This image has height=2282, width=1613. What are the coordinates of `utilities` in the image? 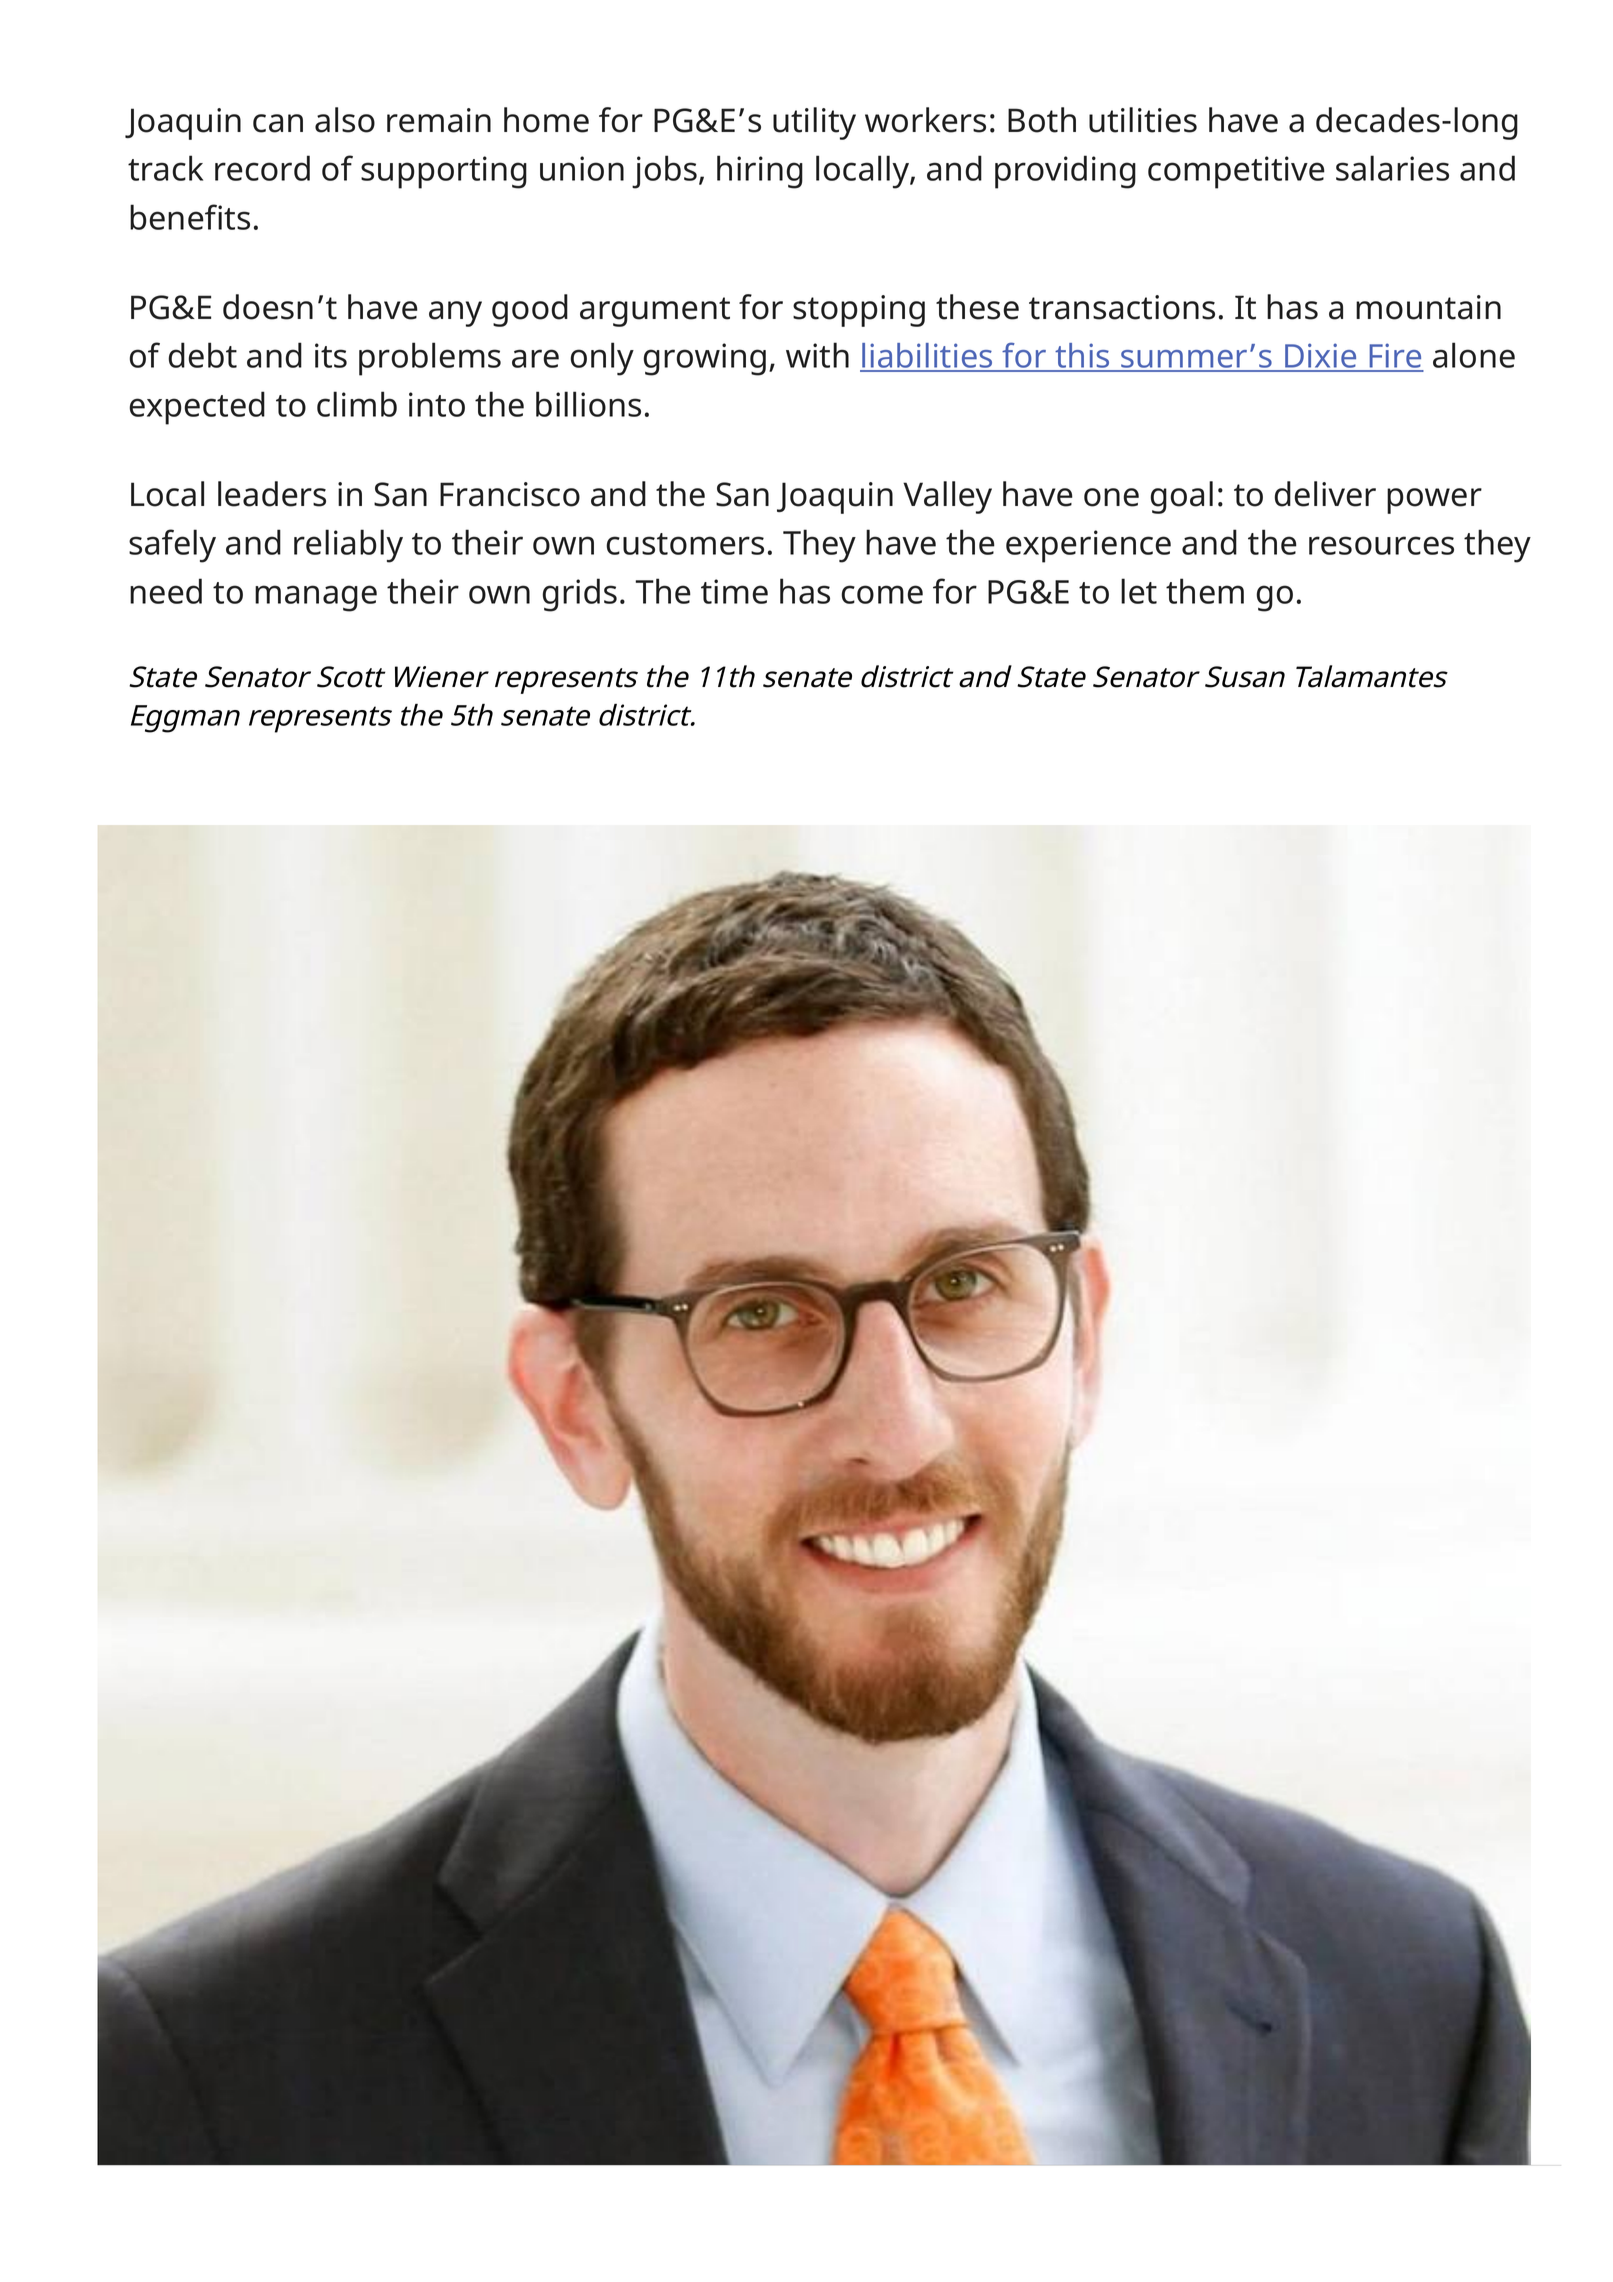 It's located at (1143, 120).
